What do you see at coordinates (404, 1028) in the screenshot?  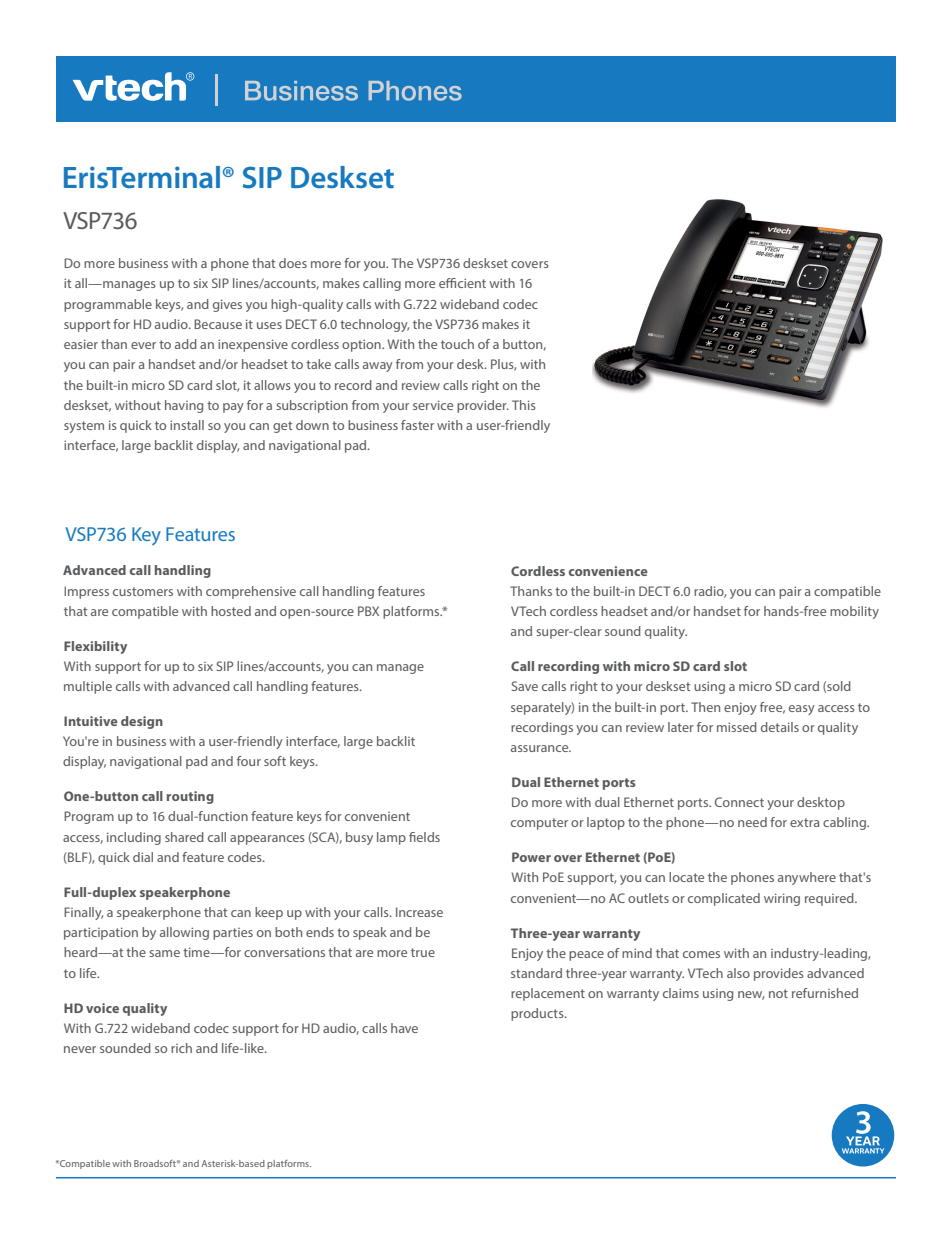 I see `have` at bounding box center [404, 1028].
